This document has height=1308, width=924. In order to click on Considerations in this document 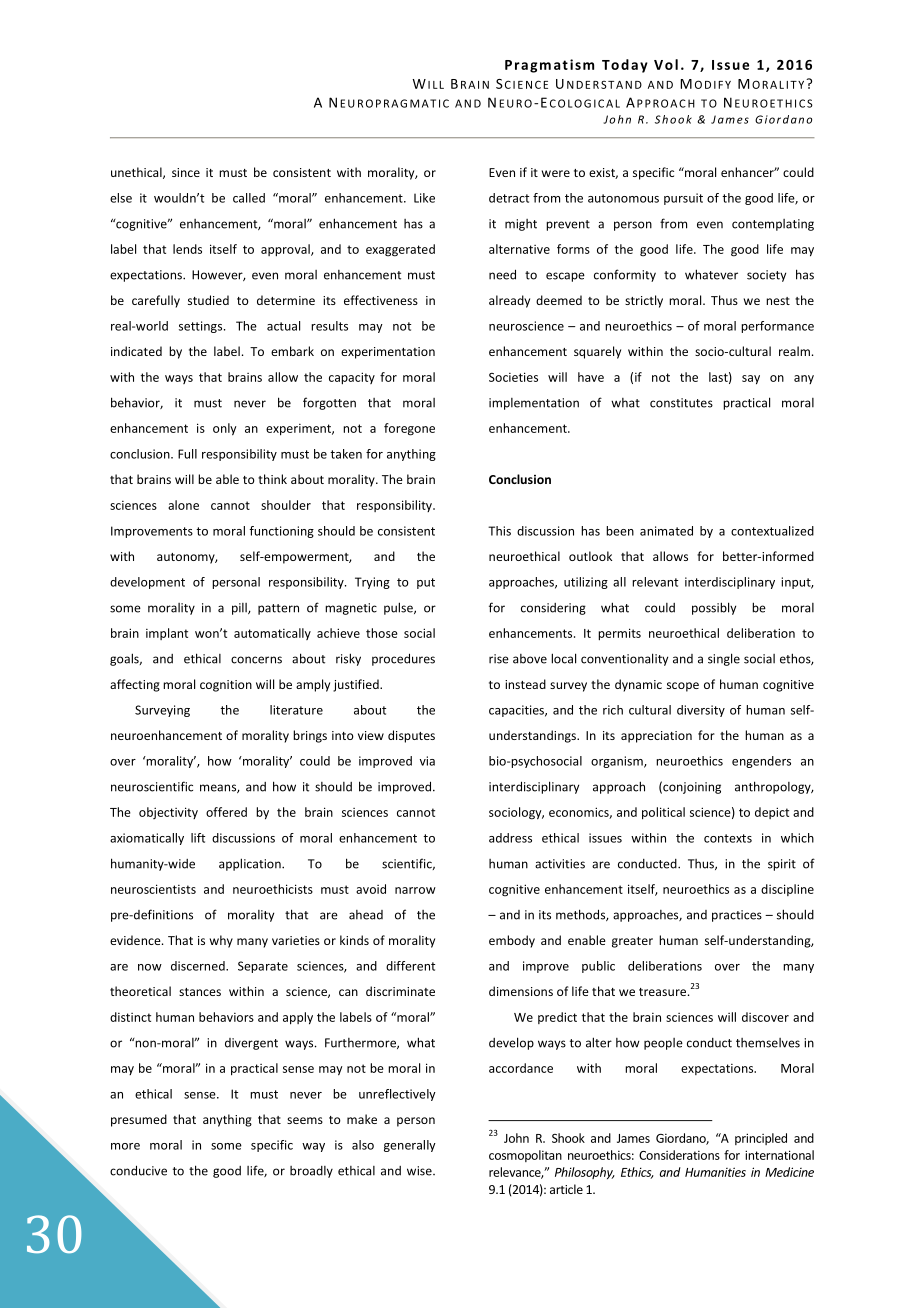, I will do `click(679, 1155)`.
